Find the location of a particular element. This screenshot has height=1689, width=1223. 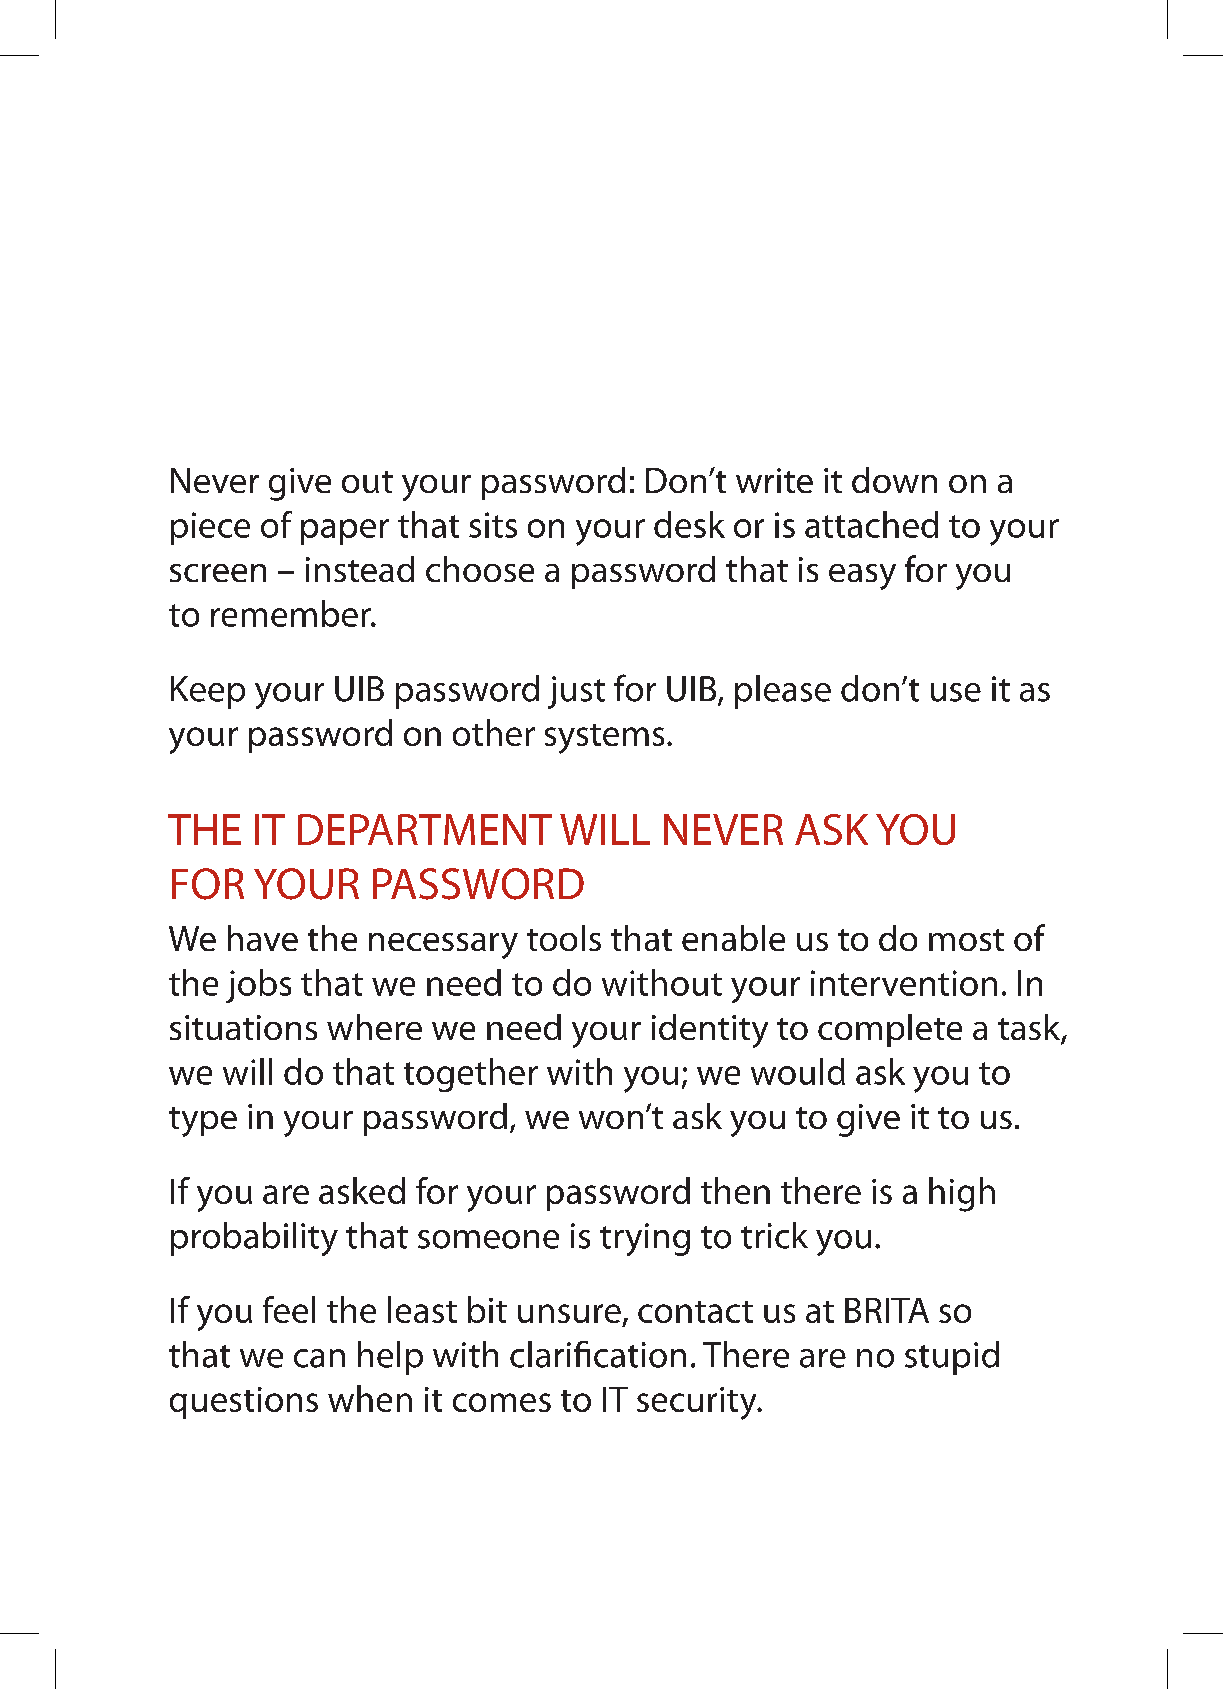

down is located at coordinates (894, 480).
